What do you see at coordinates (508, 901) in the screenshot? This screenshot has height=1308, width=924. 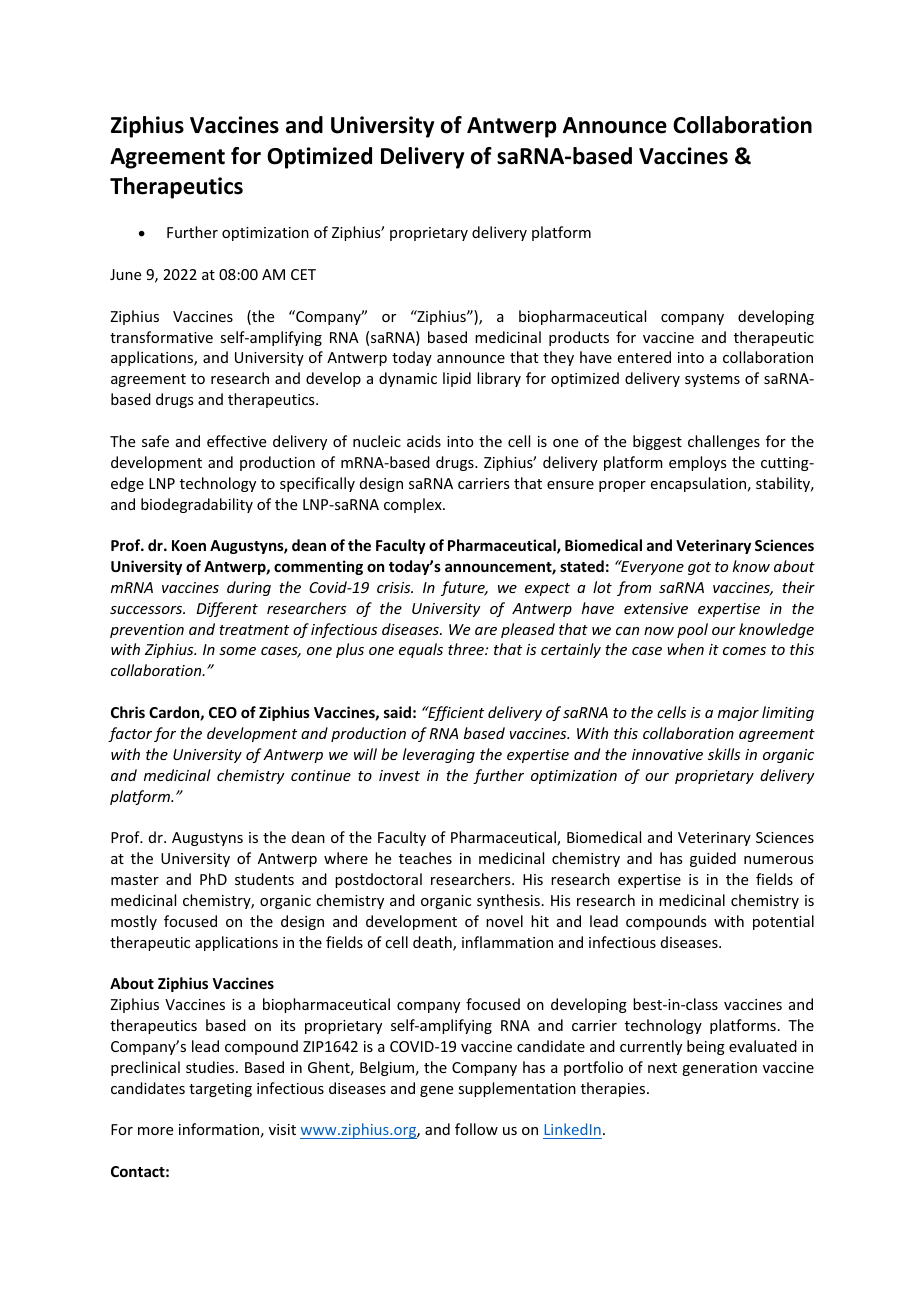 I see `synthesis` at bounding box center [508, 901].
